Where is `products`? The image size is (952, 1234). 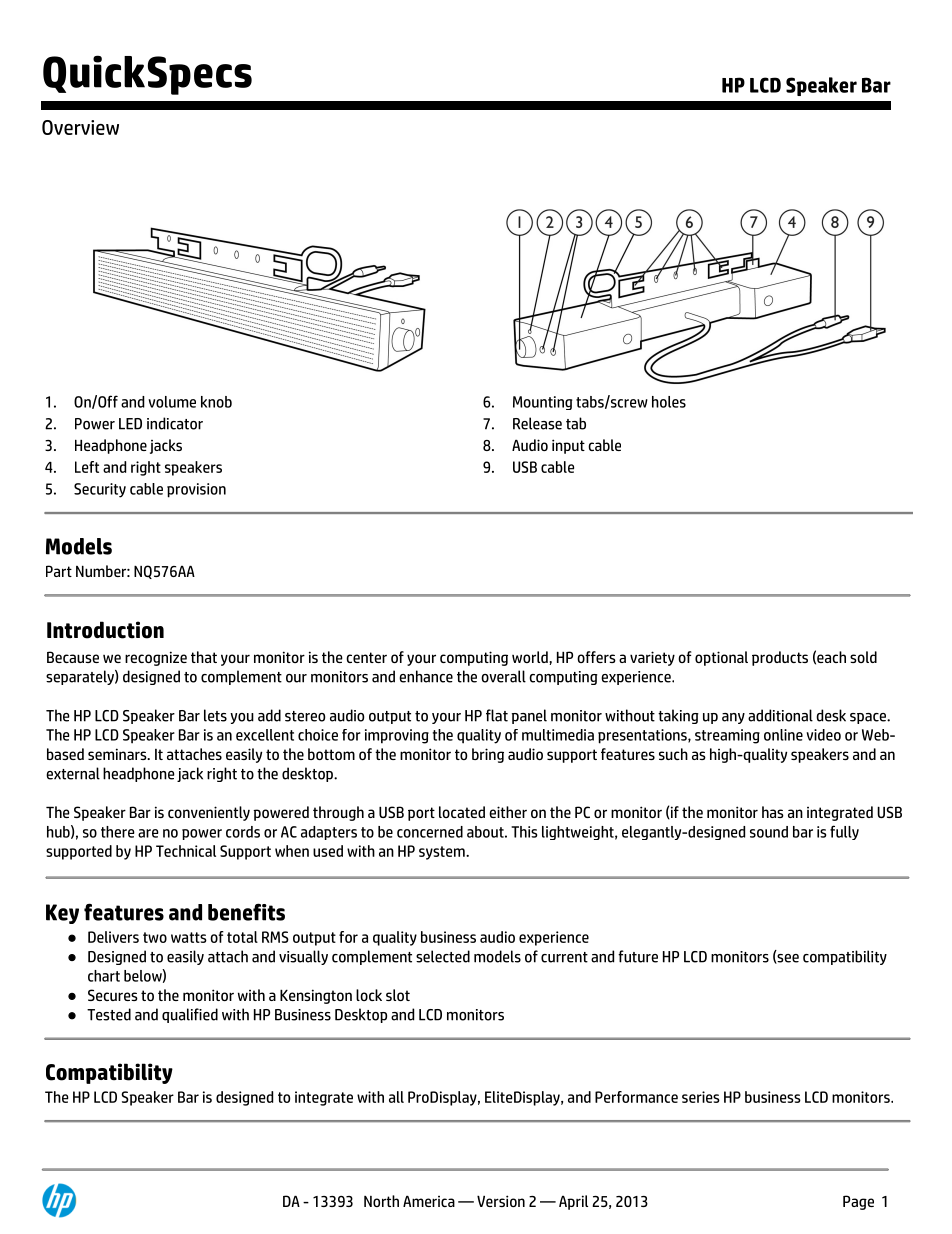
products is located at coordinates (780, 658).
